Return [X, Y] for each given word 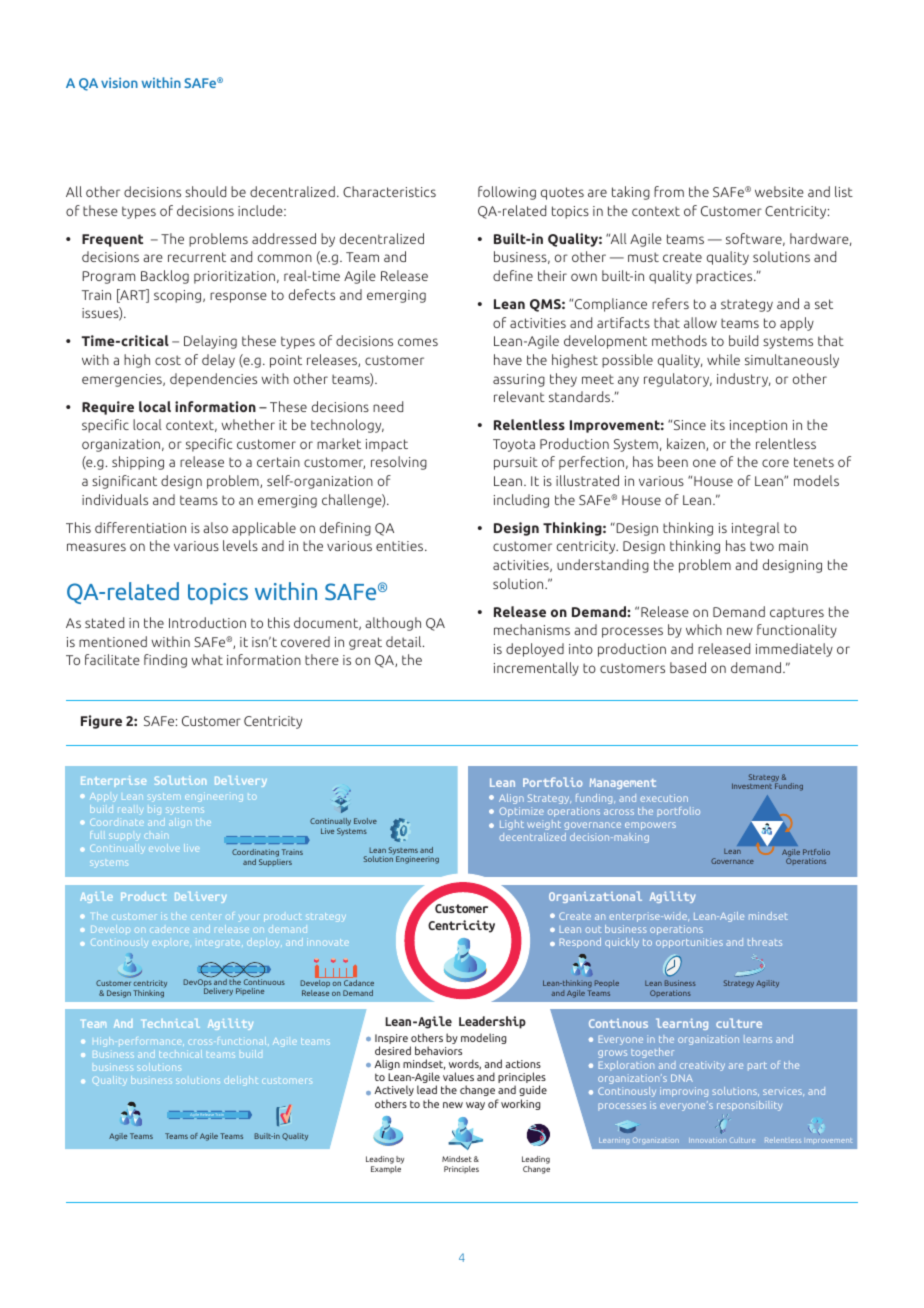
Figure [101, 722]
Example [386, 1169]
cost [168, 360]
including [521, 501]
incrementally [536, 669]
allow [700, 322]
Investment [752, 786]
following [507, 193]
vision [119, 82]
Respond [580, 943]
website [779, 191]
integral [756, 529]
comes [418, 342]
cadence [169, 930]
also [215, 527]
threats [765, 942]
